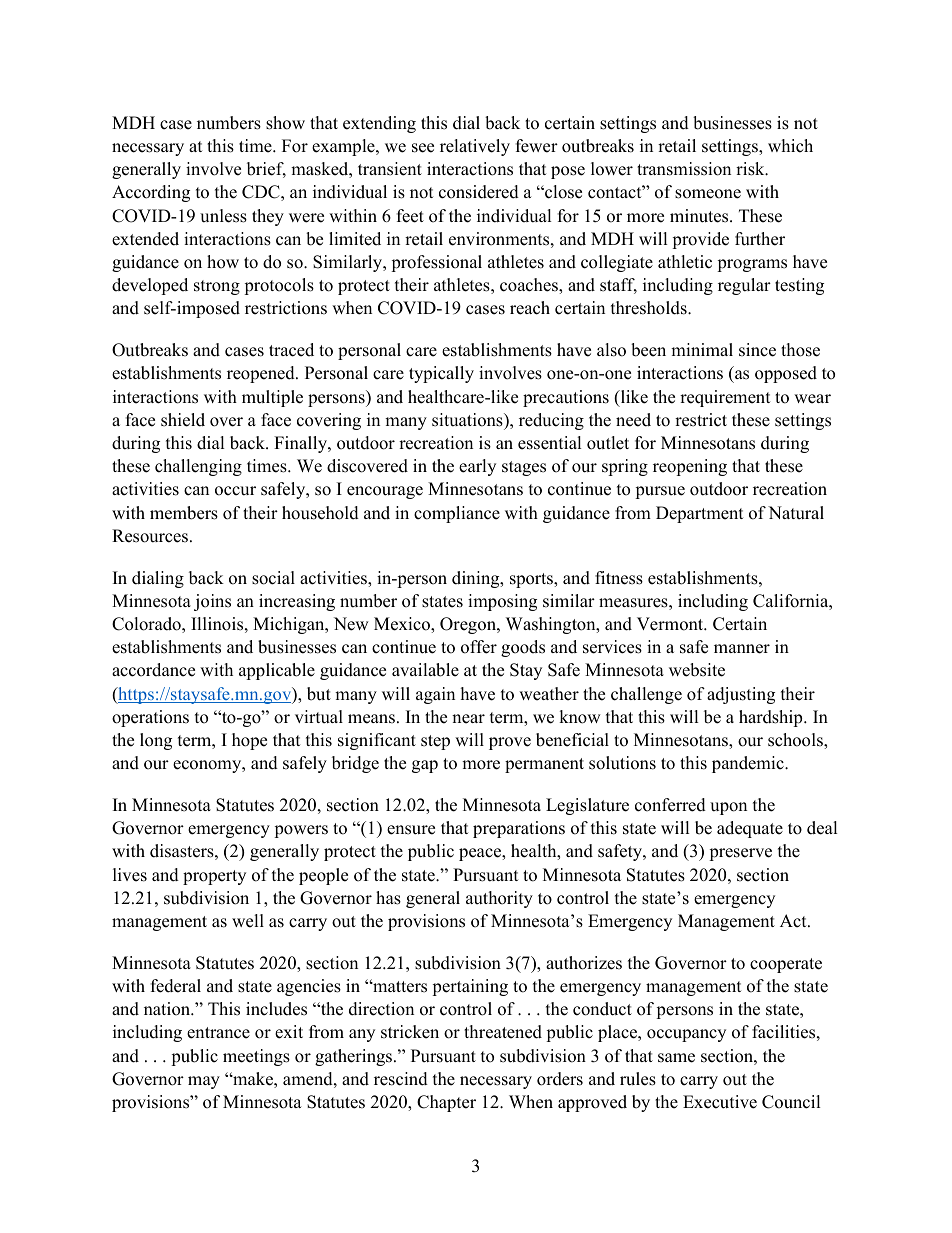 This screenshot has width=952, height=1233. I want to click on brief, so click(266, 170).
